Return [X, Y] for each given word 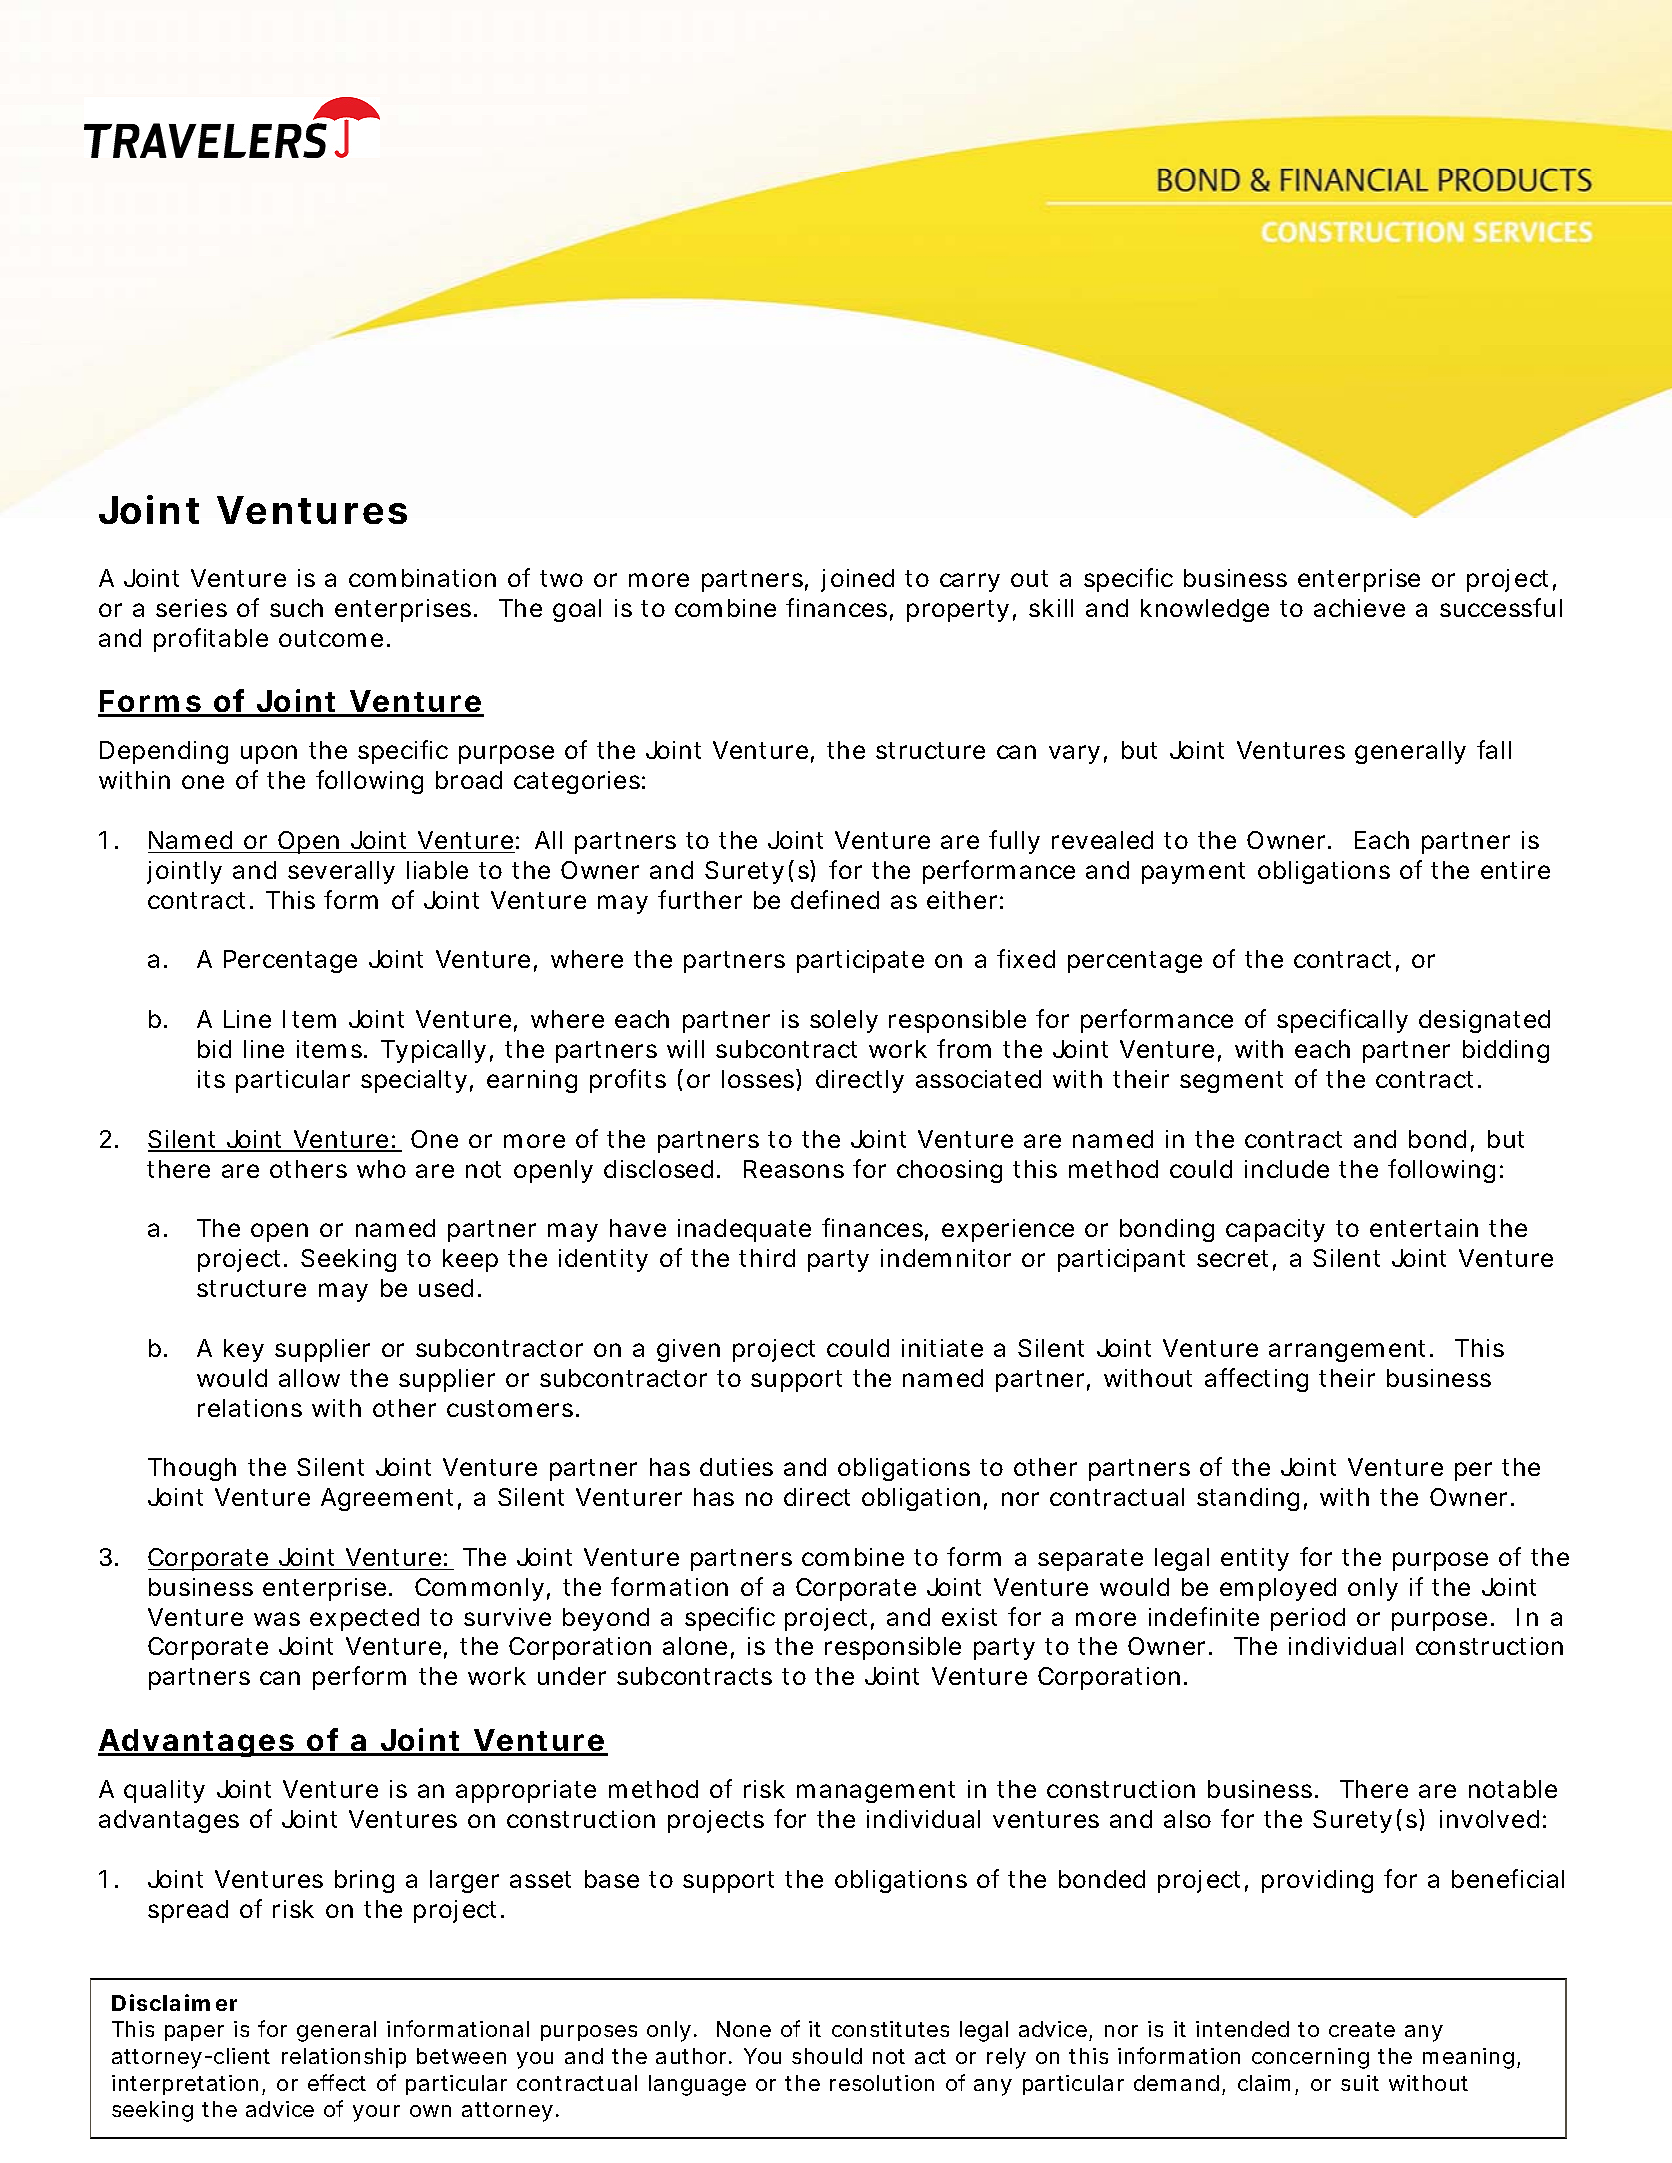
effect [337, 2082]
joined [857, 580]
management [876, 1792]
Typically [433, 1051]
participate [860, 961]
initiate [942, 1348]
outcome [331, 638]
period [1308, 1619]
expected [364, 1619]
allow [309, 1378]
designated [1484, 1021]
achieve [1359, 608]
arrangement [1350, 1351]
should [827, 2056]
